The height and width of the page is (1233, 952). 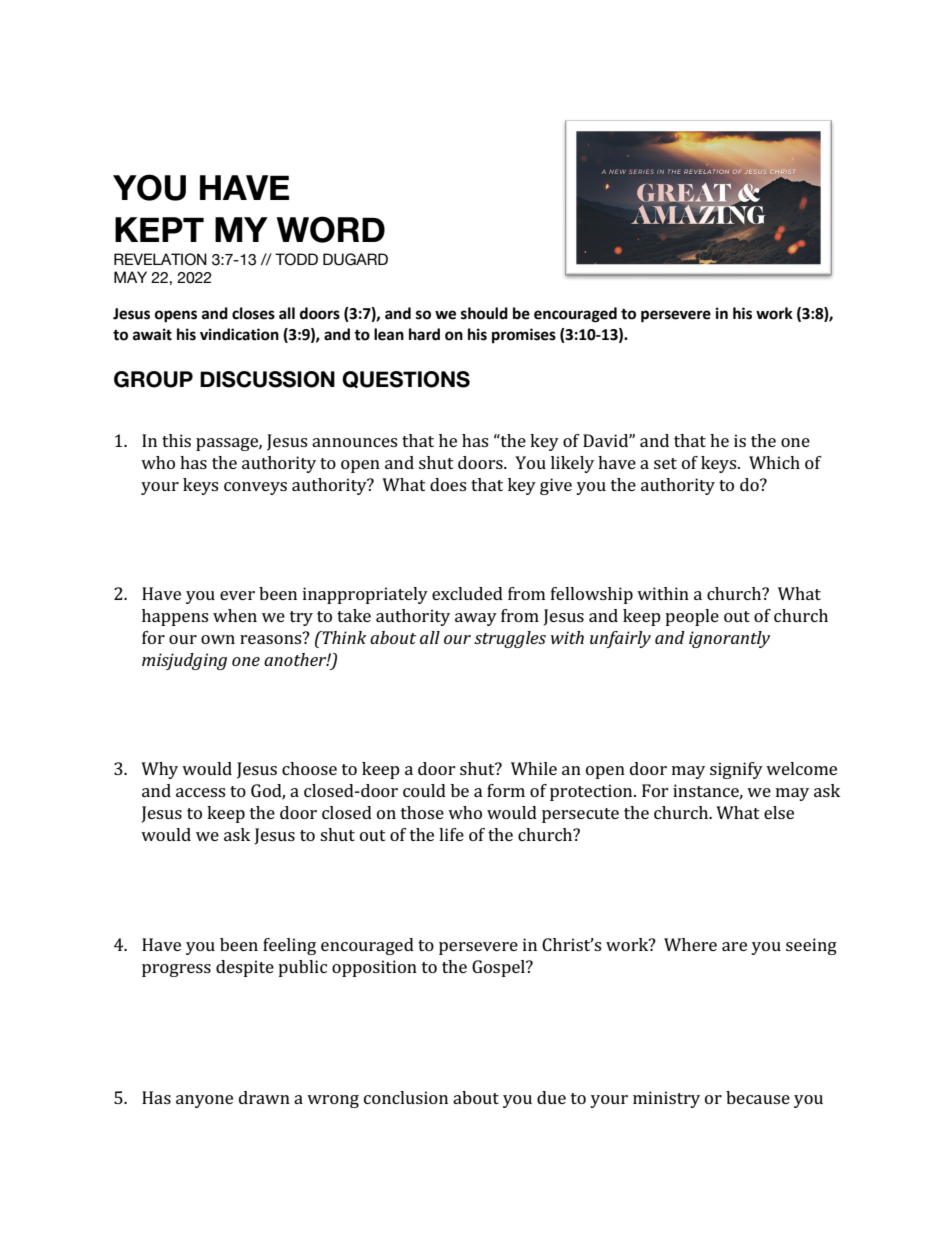 What do you see at coordinates (692, 617) in the page?
I see `people` at bounding box center [692, 617].
